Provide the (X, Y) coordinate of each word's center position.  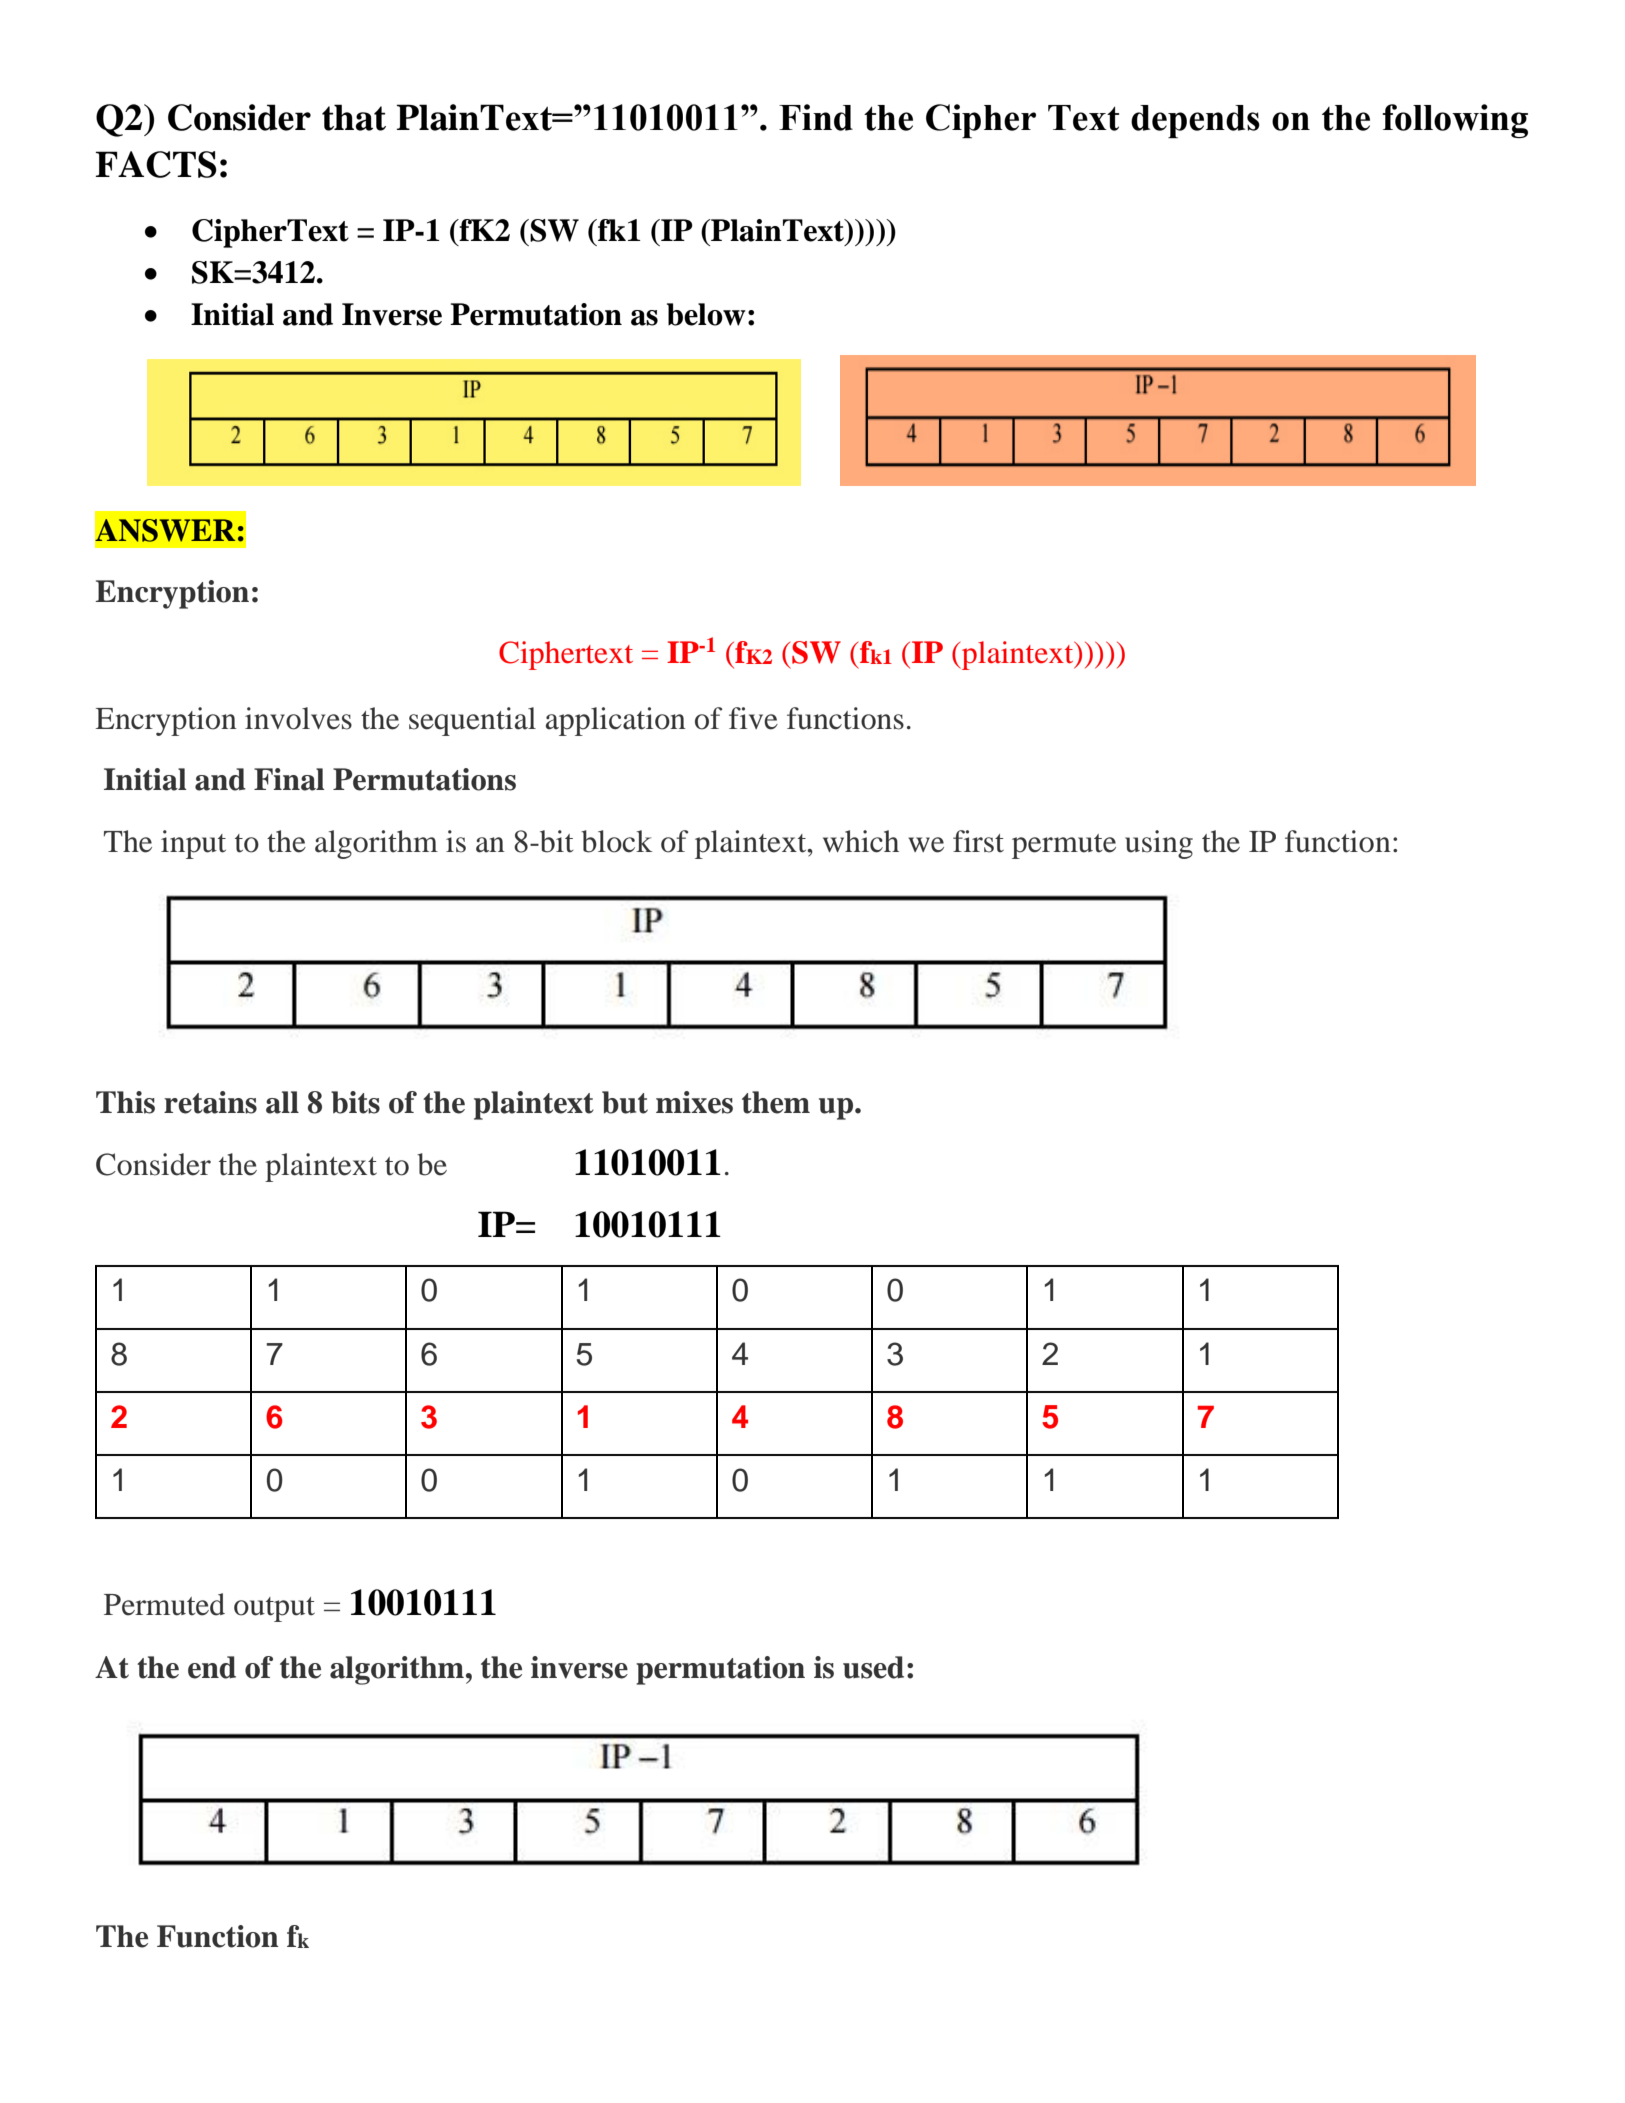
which (861, 841)
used (873, 1667)
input (193, 844)
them (776, 1102)
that (354, 117)
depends (1195, 121)
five (753, 718)
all (282, 1102)
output (274, 1609)
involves (298, 718)
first (978, 841)
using (1159, 844)
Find (816, 117)
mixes (694, 1102)
